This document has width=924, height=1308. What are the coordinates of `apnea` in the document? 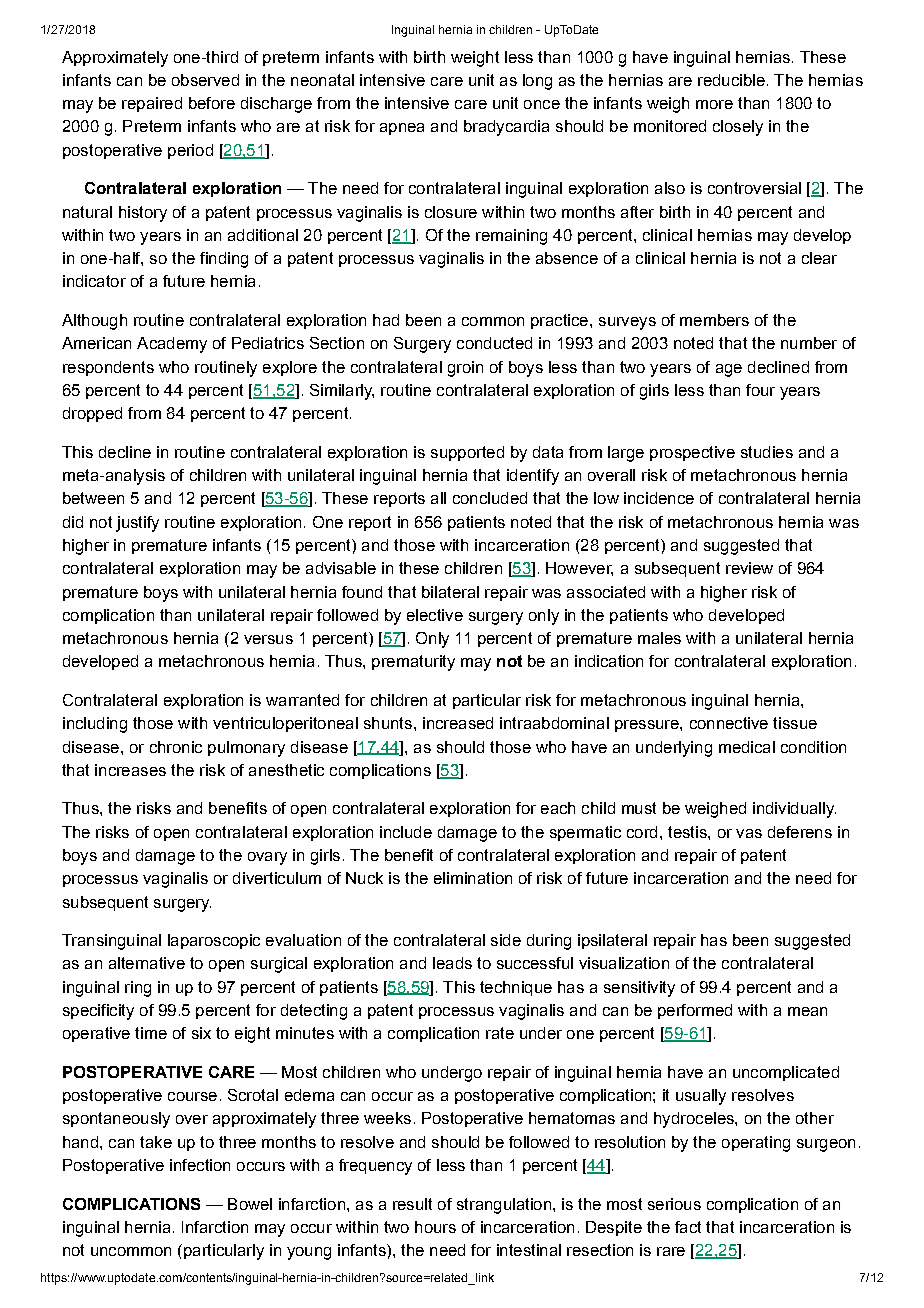 It's located at (402, 129).
